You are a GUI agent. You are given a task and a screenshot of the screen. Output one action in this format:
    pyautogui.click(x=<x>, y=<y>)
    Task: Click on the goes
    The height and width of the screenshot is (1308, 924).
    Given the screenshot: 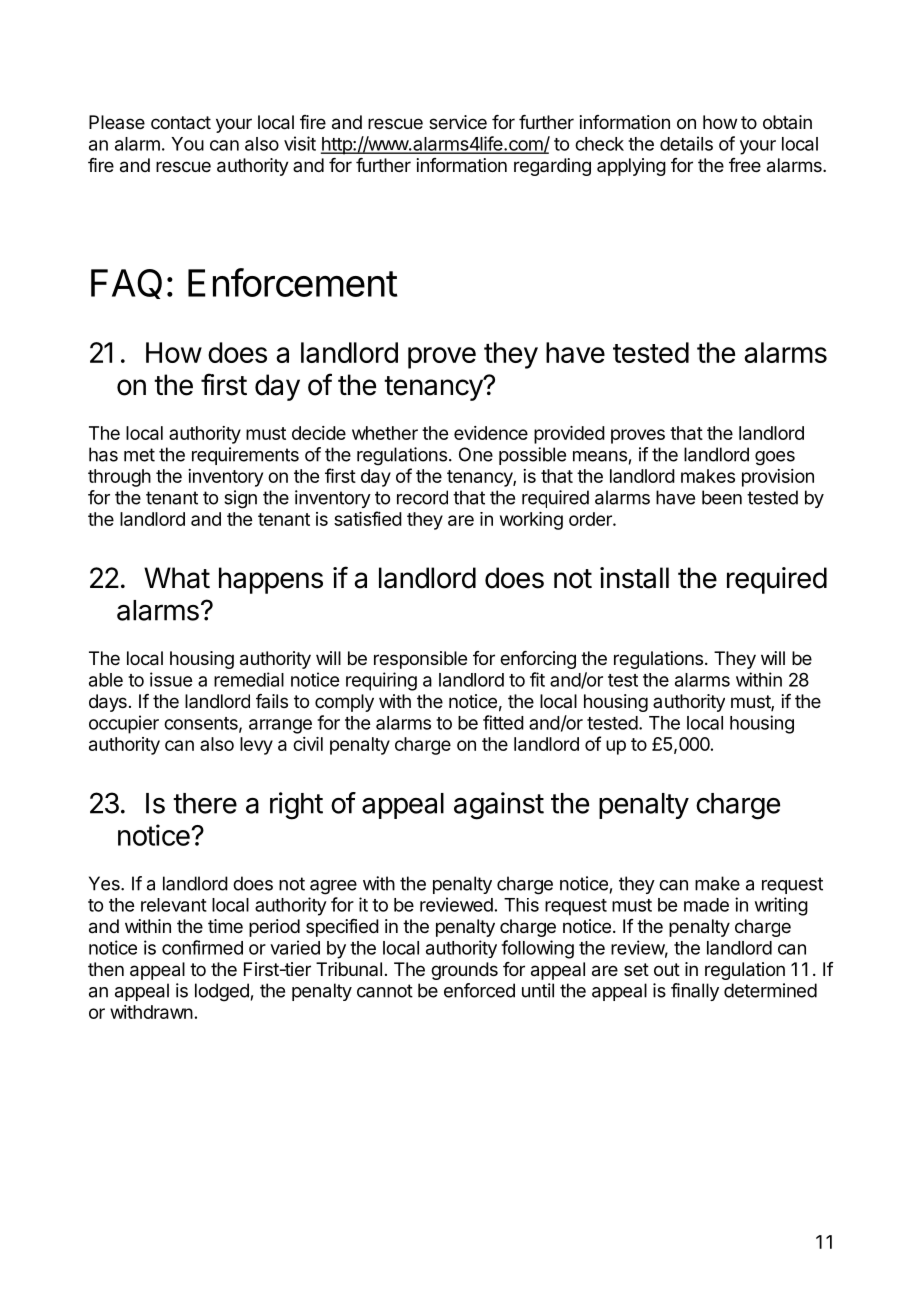 What is the action you would take?
    pyautogui.click(x=775, y=458)
